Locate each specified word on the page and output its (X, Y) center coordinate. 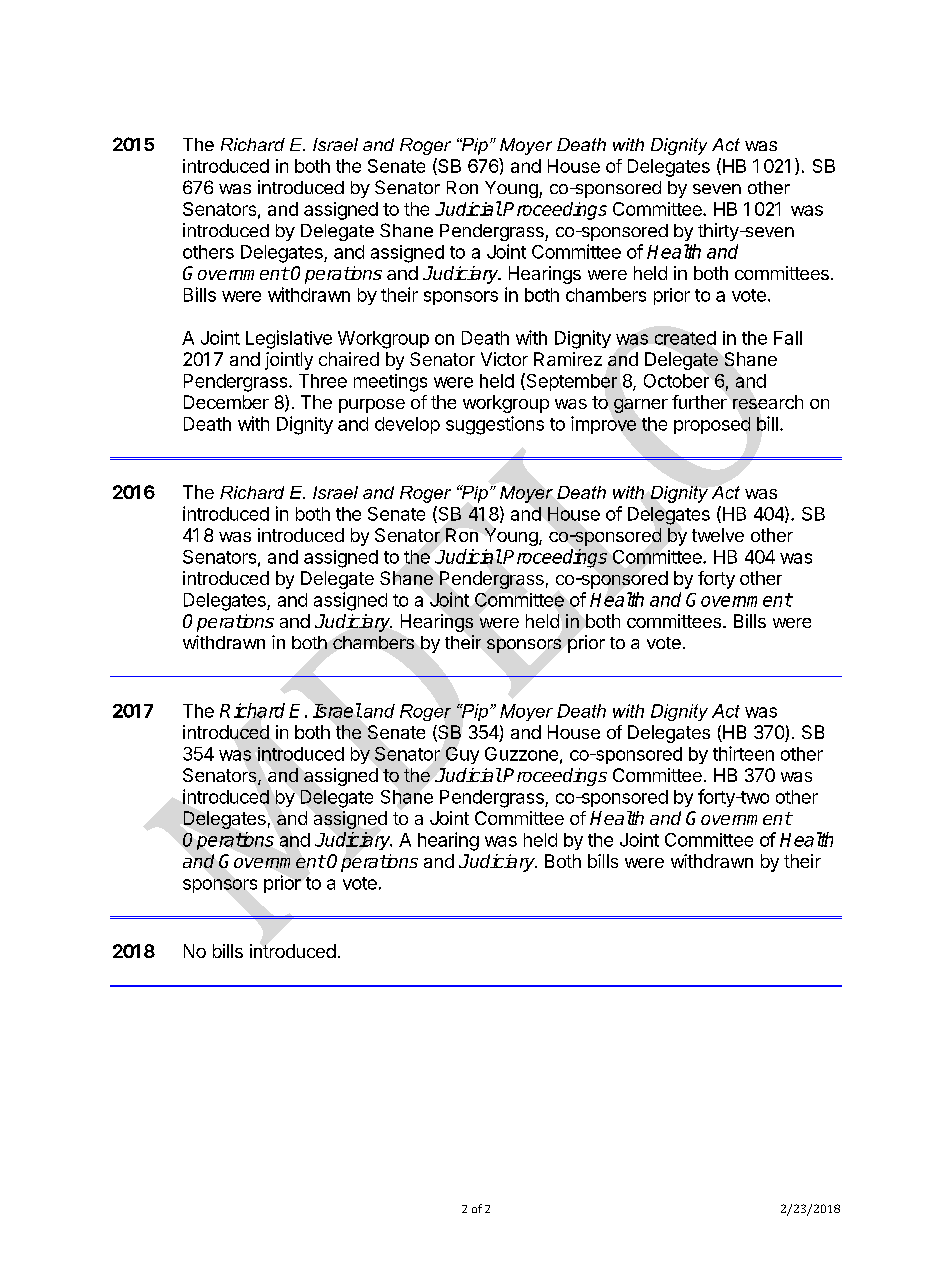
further (699, 402)
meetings (390, 383)
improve (603, 425)
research (768, 402)
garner (641, 406)
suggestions (495, 425)
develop (407, 425)
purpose (372, 406)
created (685, 338)
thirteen (743, 753)
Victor (504, 359)
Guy (462, 755)
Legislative (289, 339)
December (226, 402)
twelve (718, 535)
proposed (712, 425)
